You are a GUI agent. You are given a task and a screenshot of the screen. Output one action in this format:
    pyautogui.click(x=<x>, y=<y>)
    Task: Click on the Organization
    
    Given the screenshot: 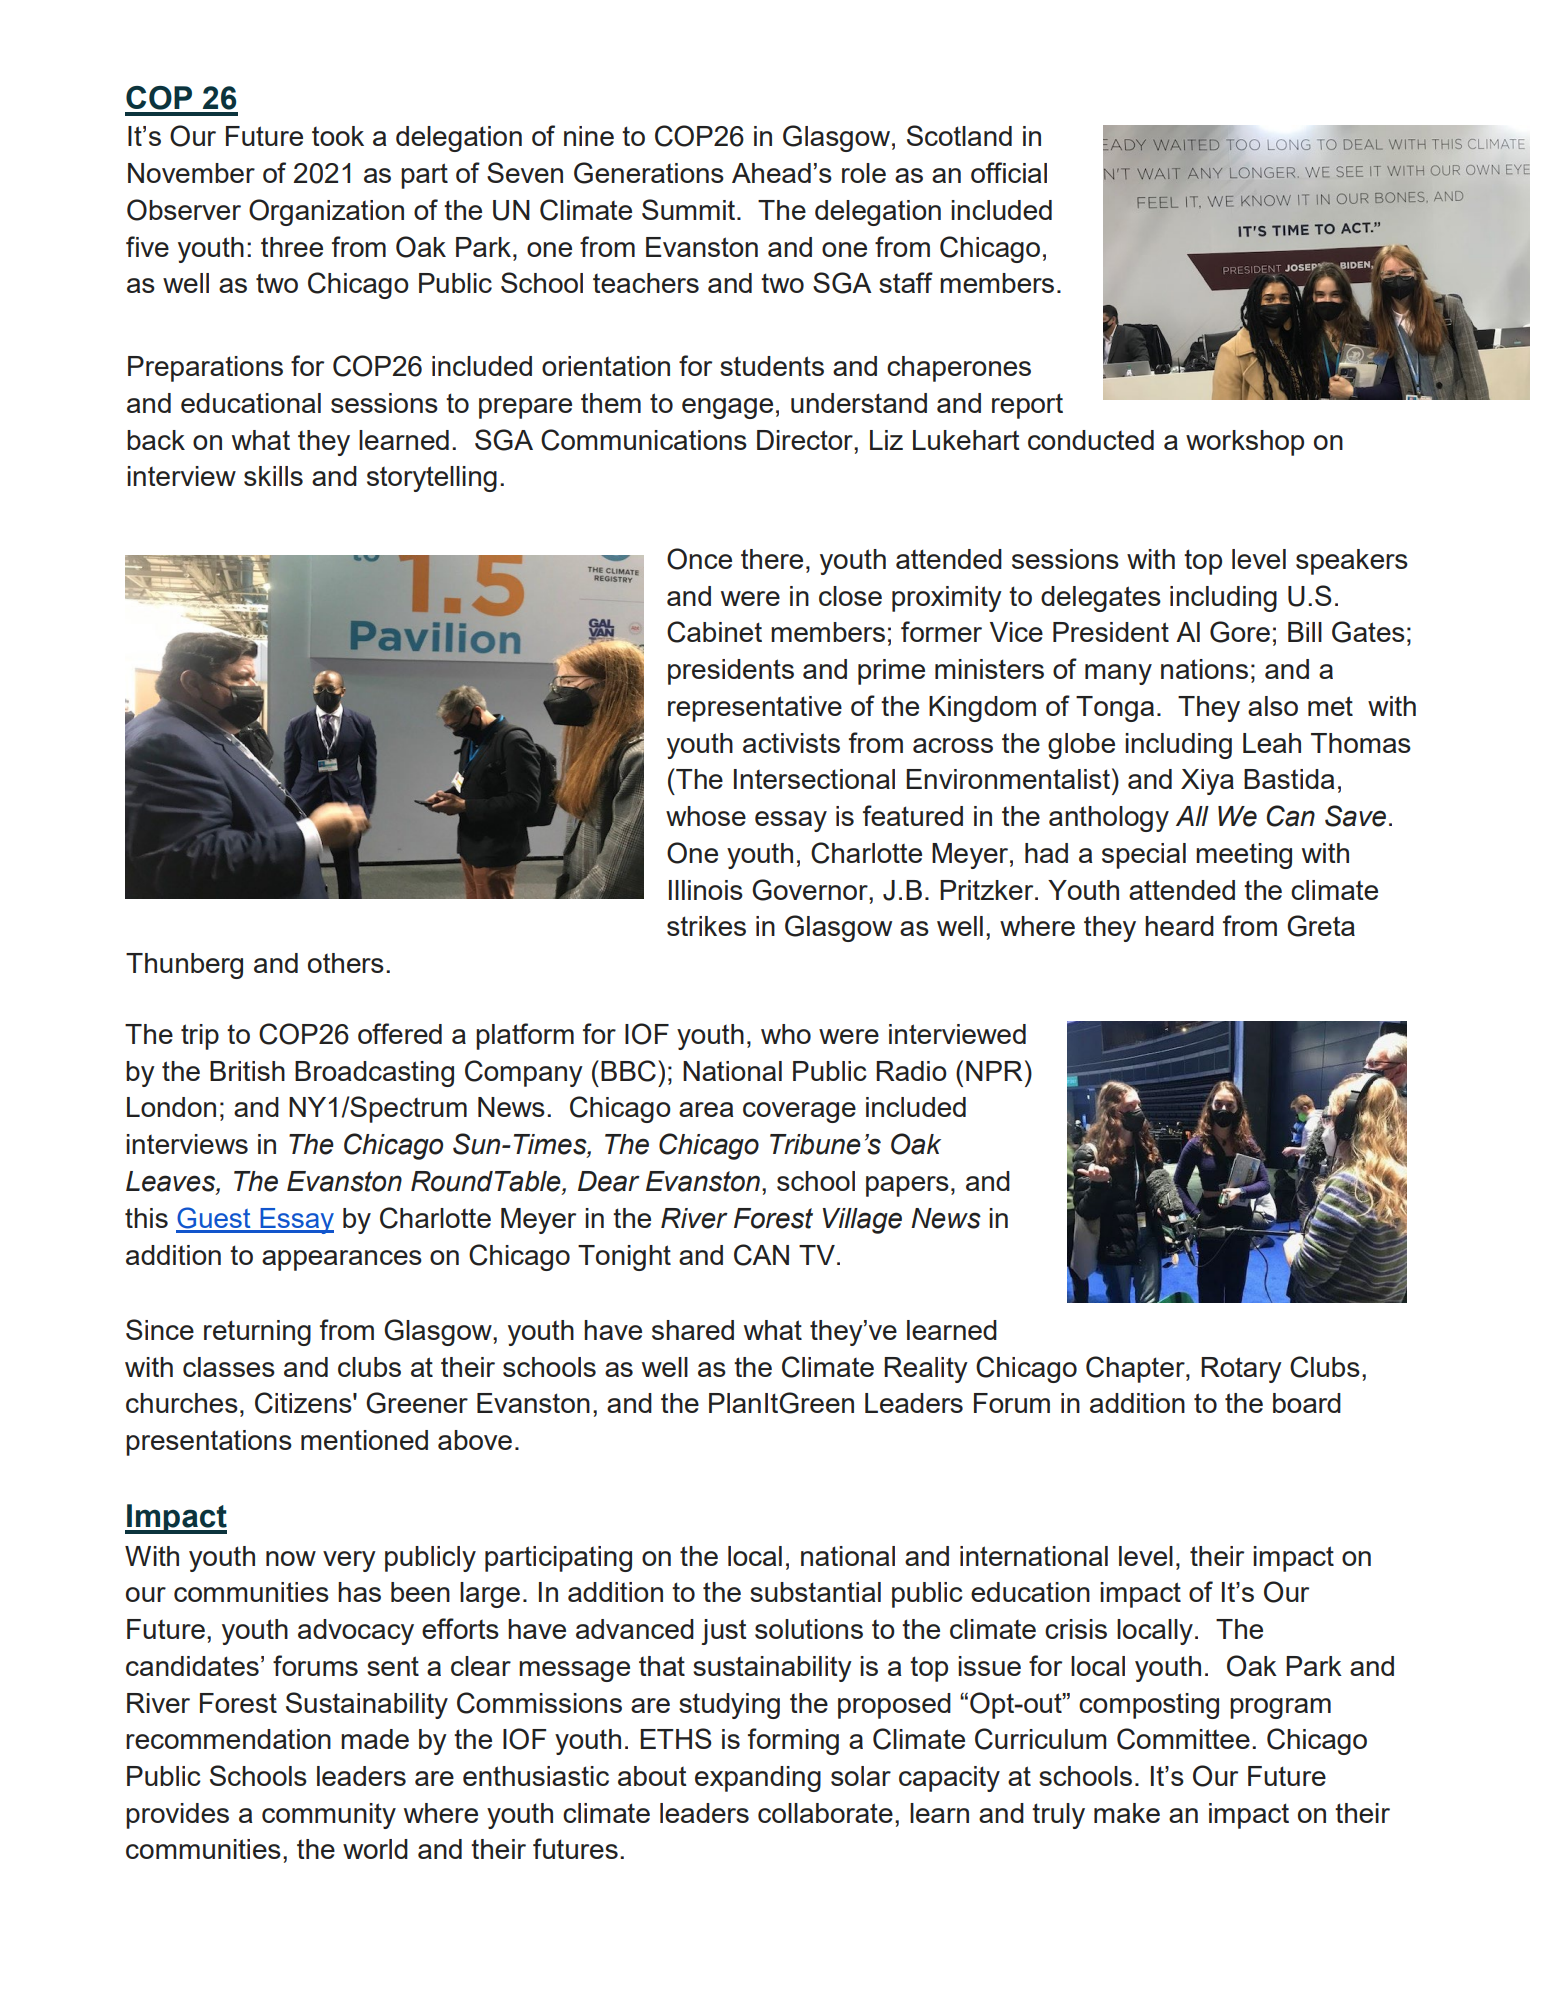 What is the action you would take?
    pyautogui.click(x=326, y=212)
